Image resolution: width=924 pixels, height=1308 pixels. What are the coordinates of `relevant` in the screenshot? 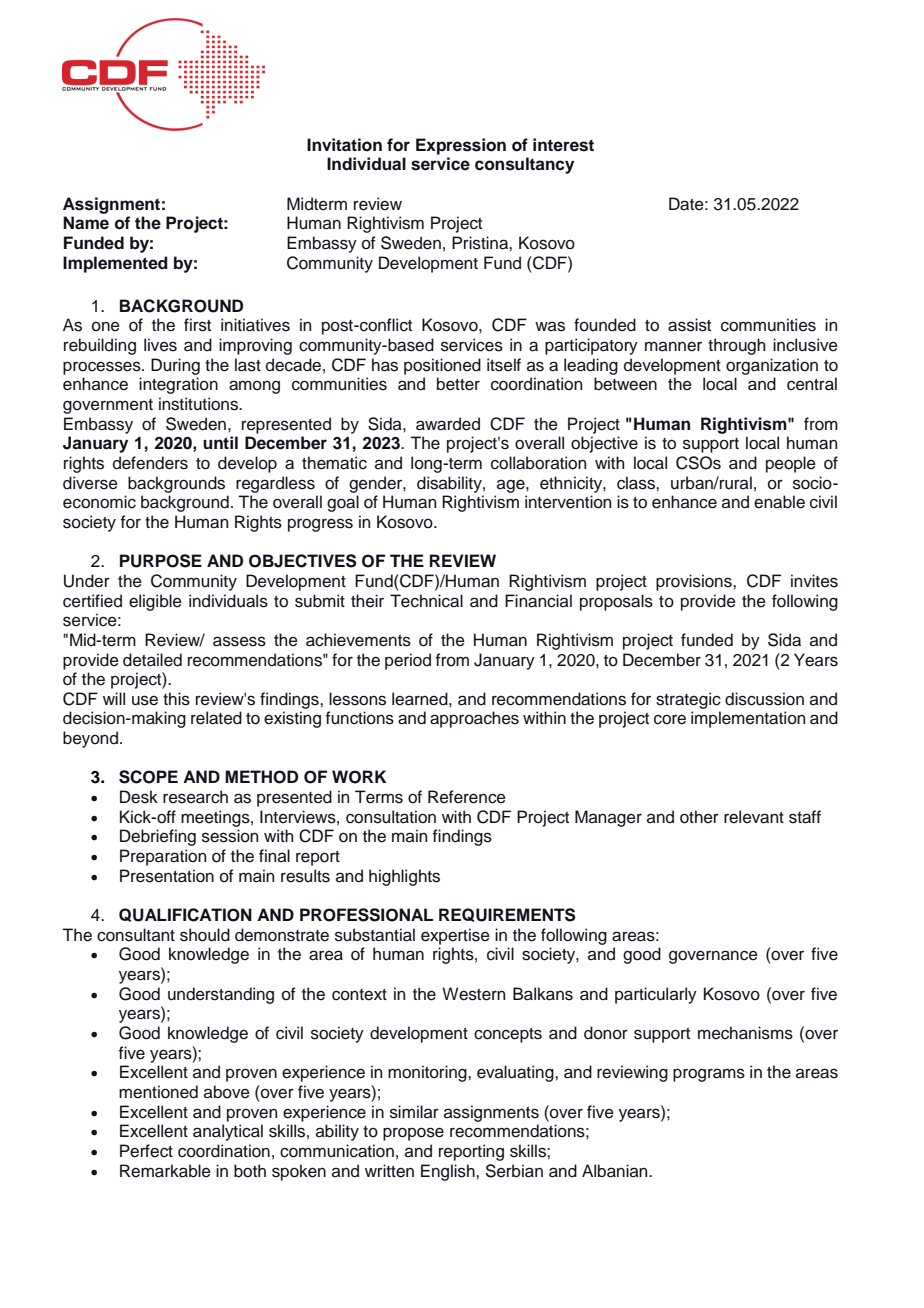 It's located at (754, 817).
